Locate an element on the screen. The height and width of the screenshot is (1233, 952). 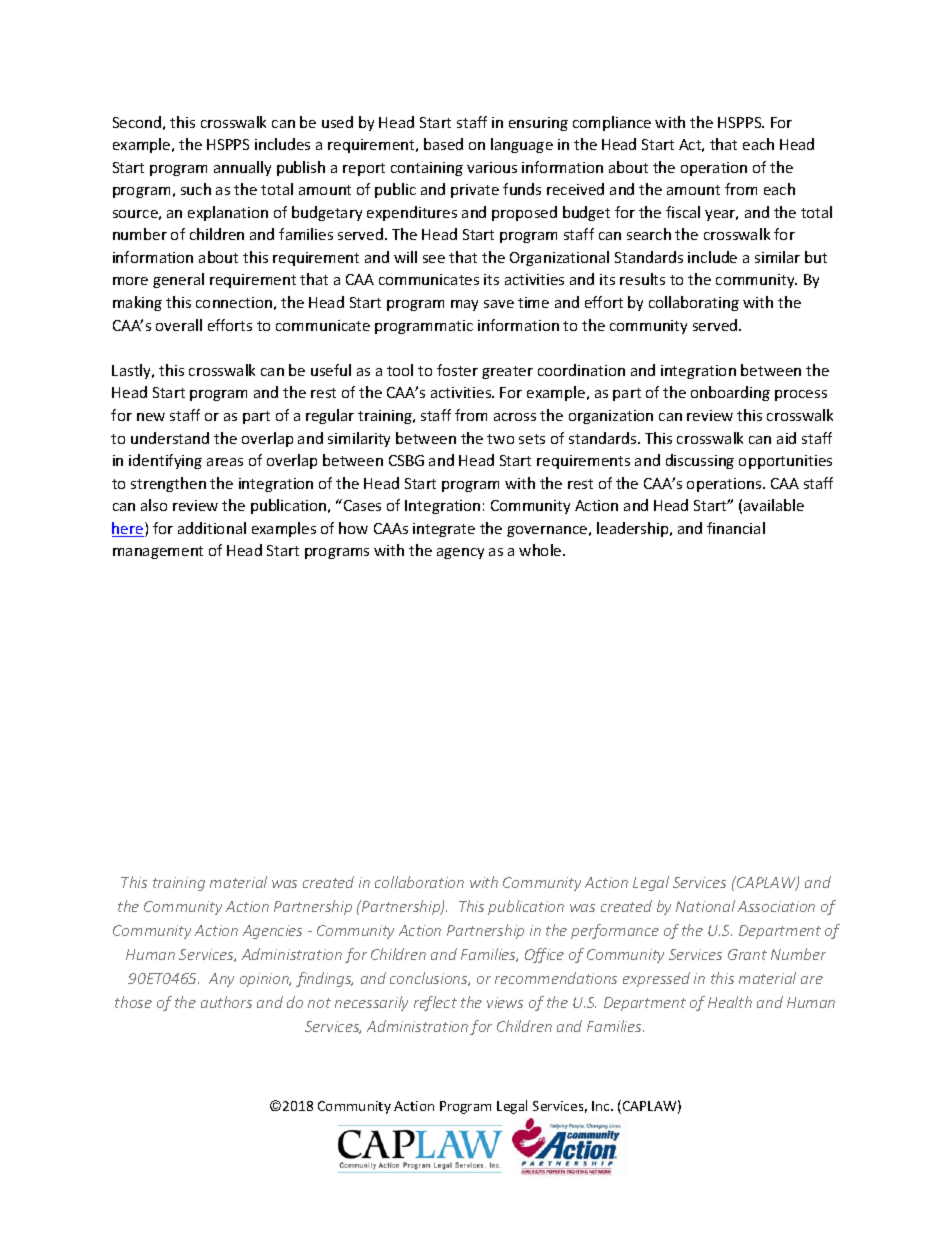
views is located at coordinates (505, 1002).
